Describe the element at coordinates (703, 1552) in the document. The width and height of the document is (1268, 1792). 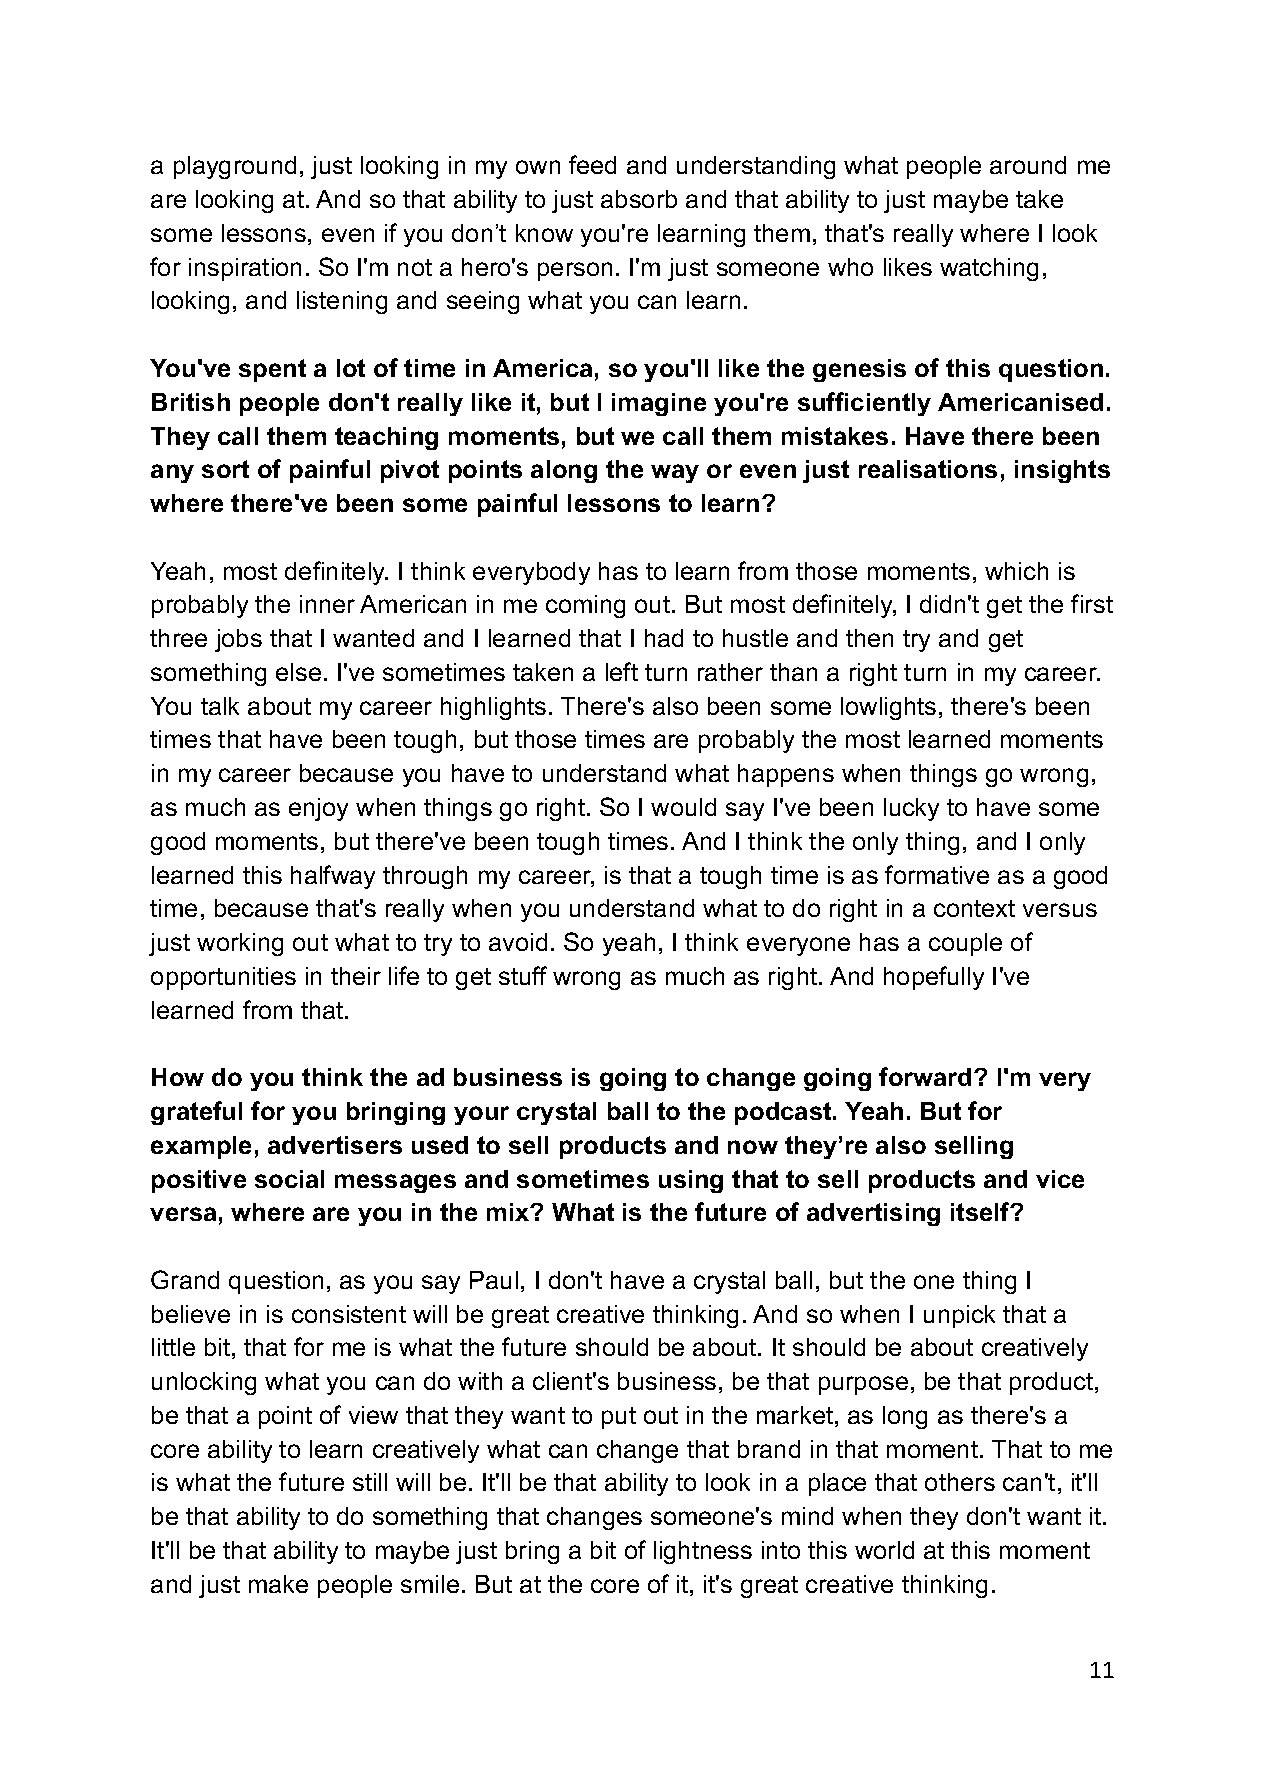
I see `lightness` at that location.
